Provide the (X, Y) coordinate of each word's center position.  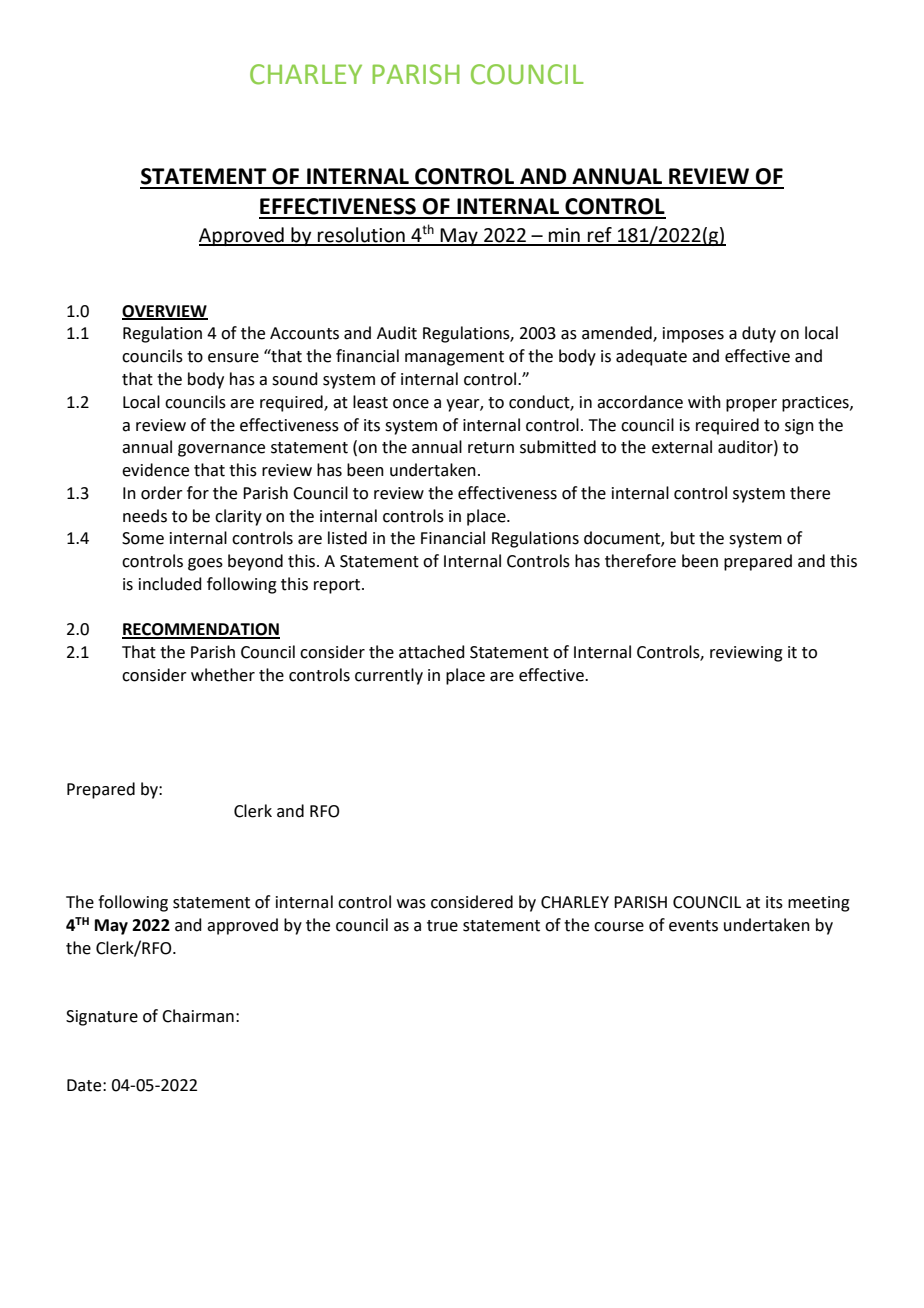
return (491, 448)
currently (389, 676)
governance (221, 450)
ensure (233, 358)
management (454, 358)
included (170, 584)
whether (223, 675)
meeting (819, 904)
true (442, 926)
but (683, 538)
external (682, 447)
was (411, 904)
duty (759, 334)
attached (432, 652)
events (693, 926)
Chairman (198, 1016)
